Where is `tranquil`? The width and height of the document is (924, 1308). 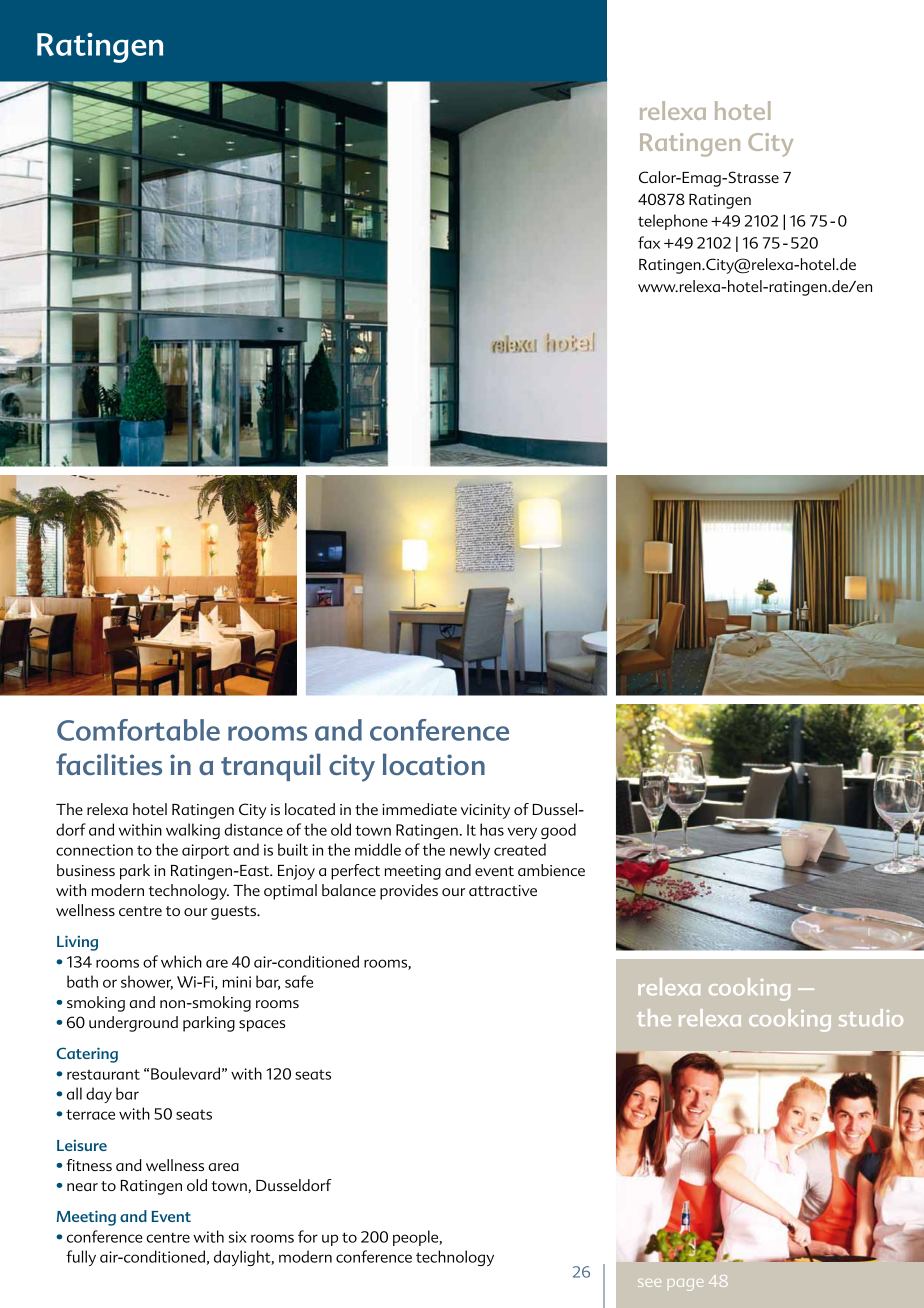
tranquil is located at coordinates (271, 767).
